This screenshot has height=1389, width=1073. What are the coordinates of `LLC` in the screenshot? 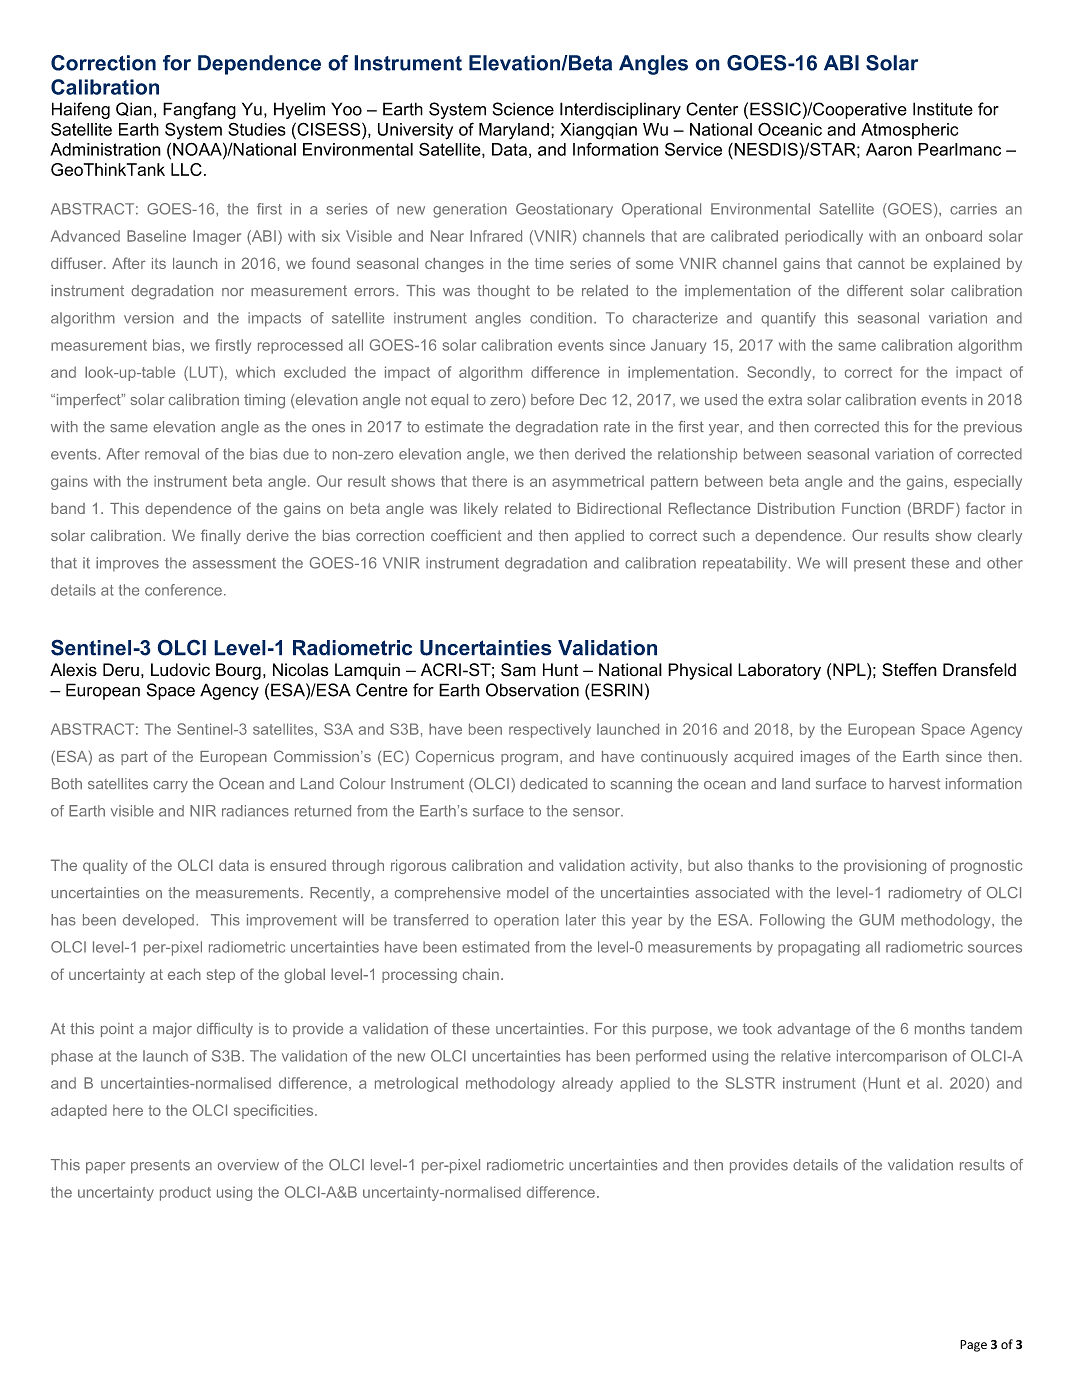 It's located at (186, 169).
